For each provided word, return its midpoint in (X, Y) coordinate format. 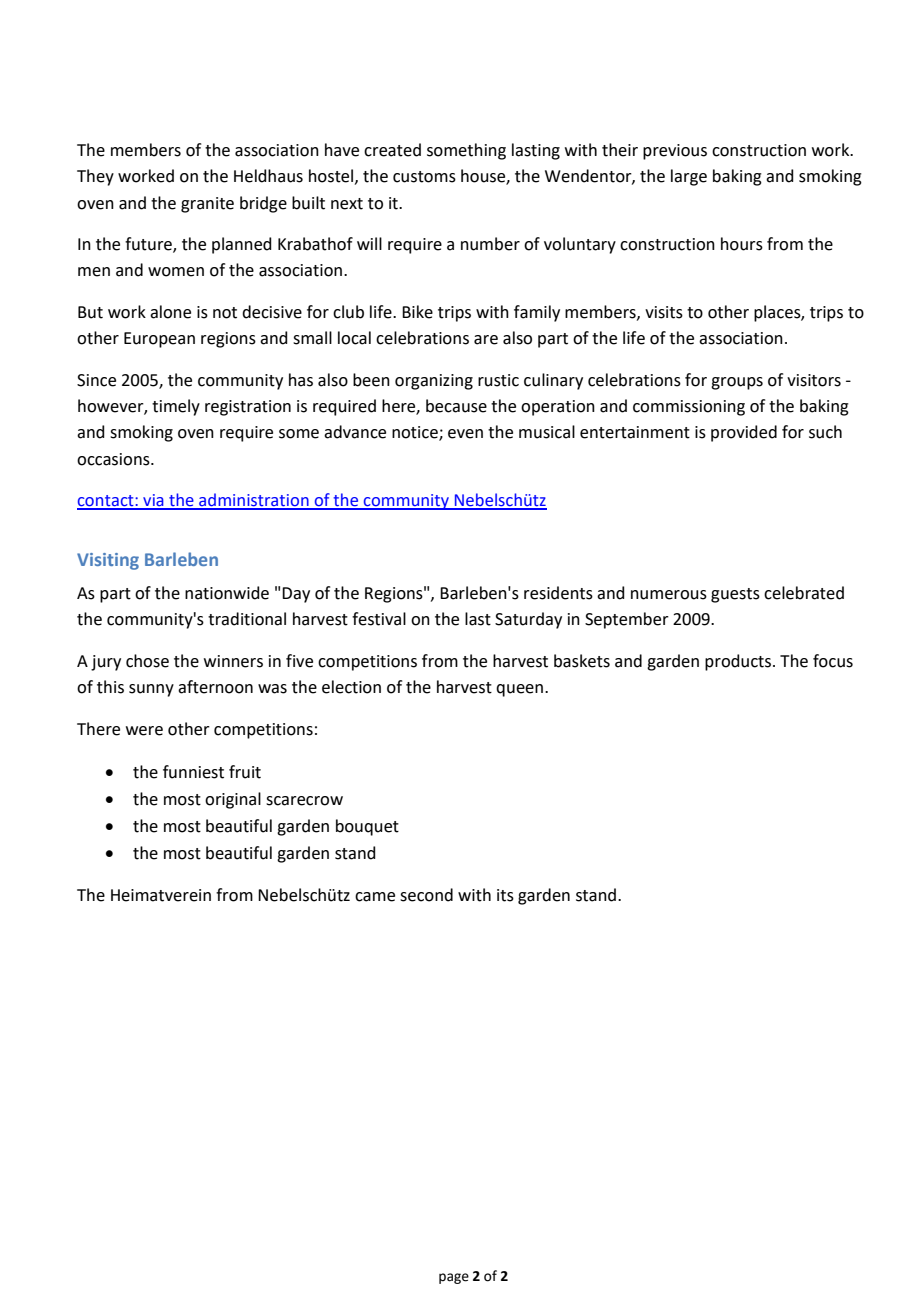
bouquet (367, 827)
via (153, 501)
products (738, 662)
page (454, 1278)
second (426, 895)
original (233, 800)
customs (424, 177)
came (375, 897)
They (95, 177)
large (689, 177)
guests (735, 595)
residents (558, 593)
